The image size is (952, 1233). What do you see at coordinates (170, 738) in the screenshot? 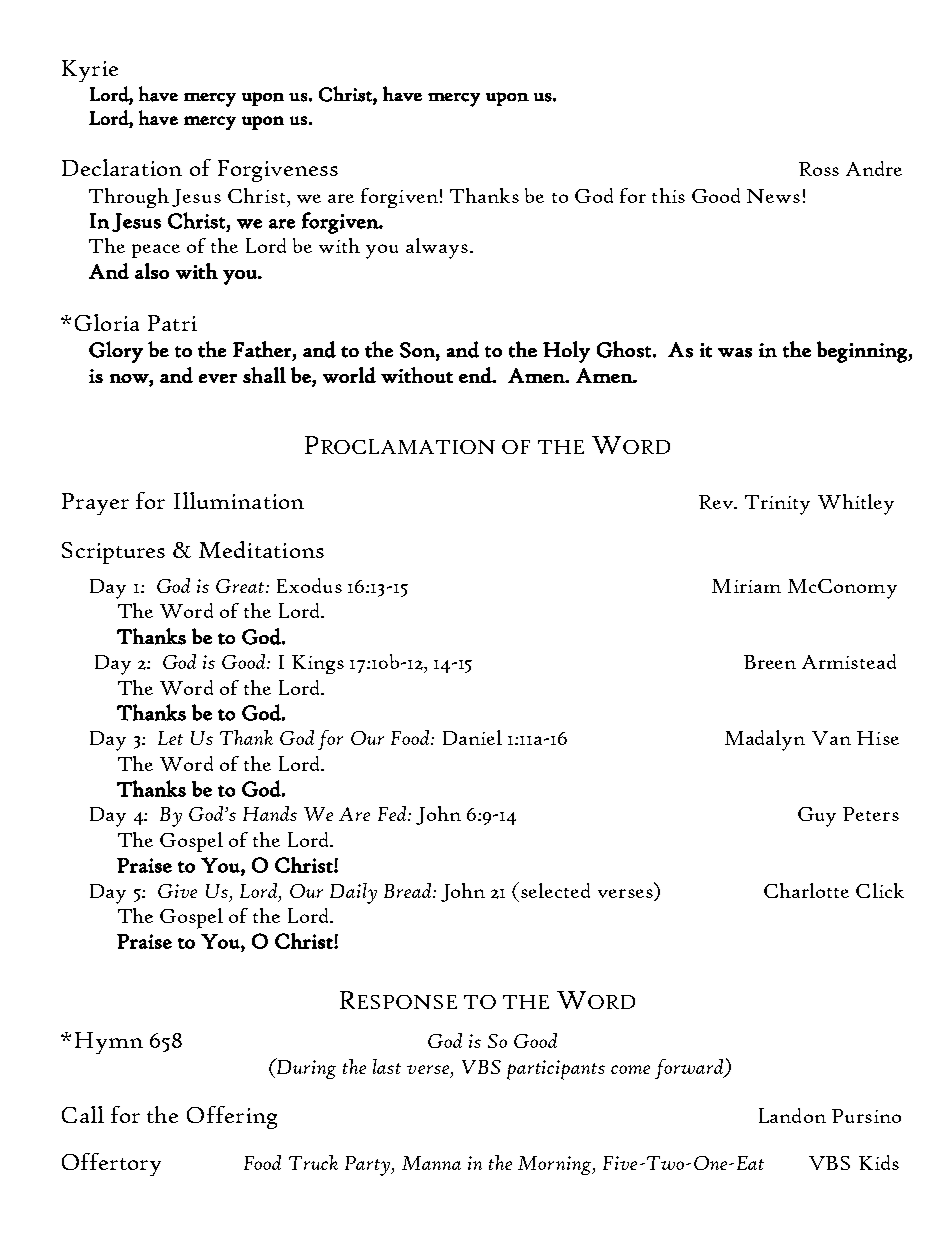
I see `Let` at bounding box center [170, 738].
